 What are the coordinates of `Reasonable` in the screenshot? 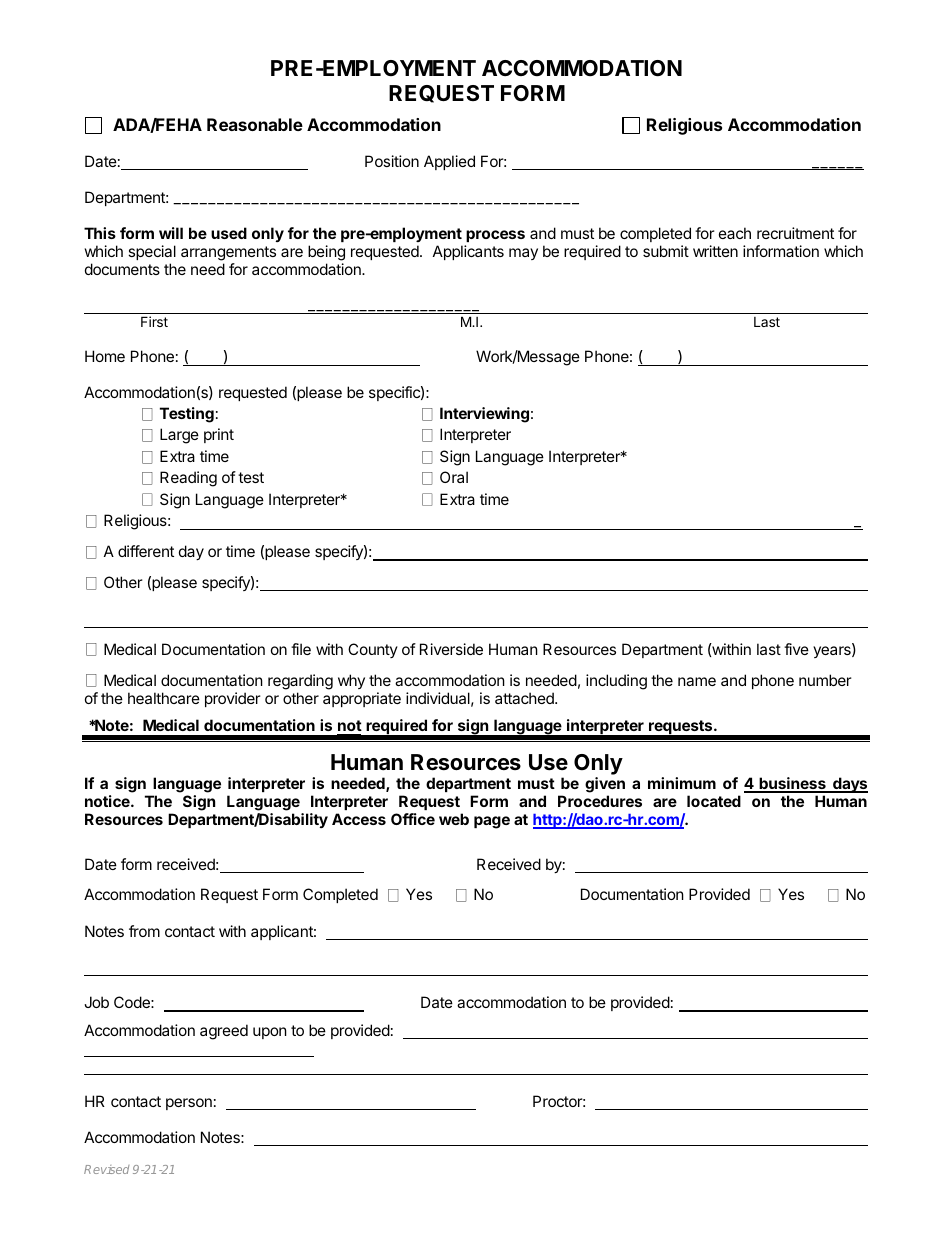 It's located at (255, 124).
